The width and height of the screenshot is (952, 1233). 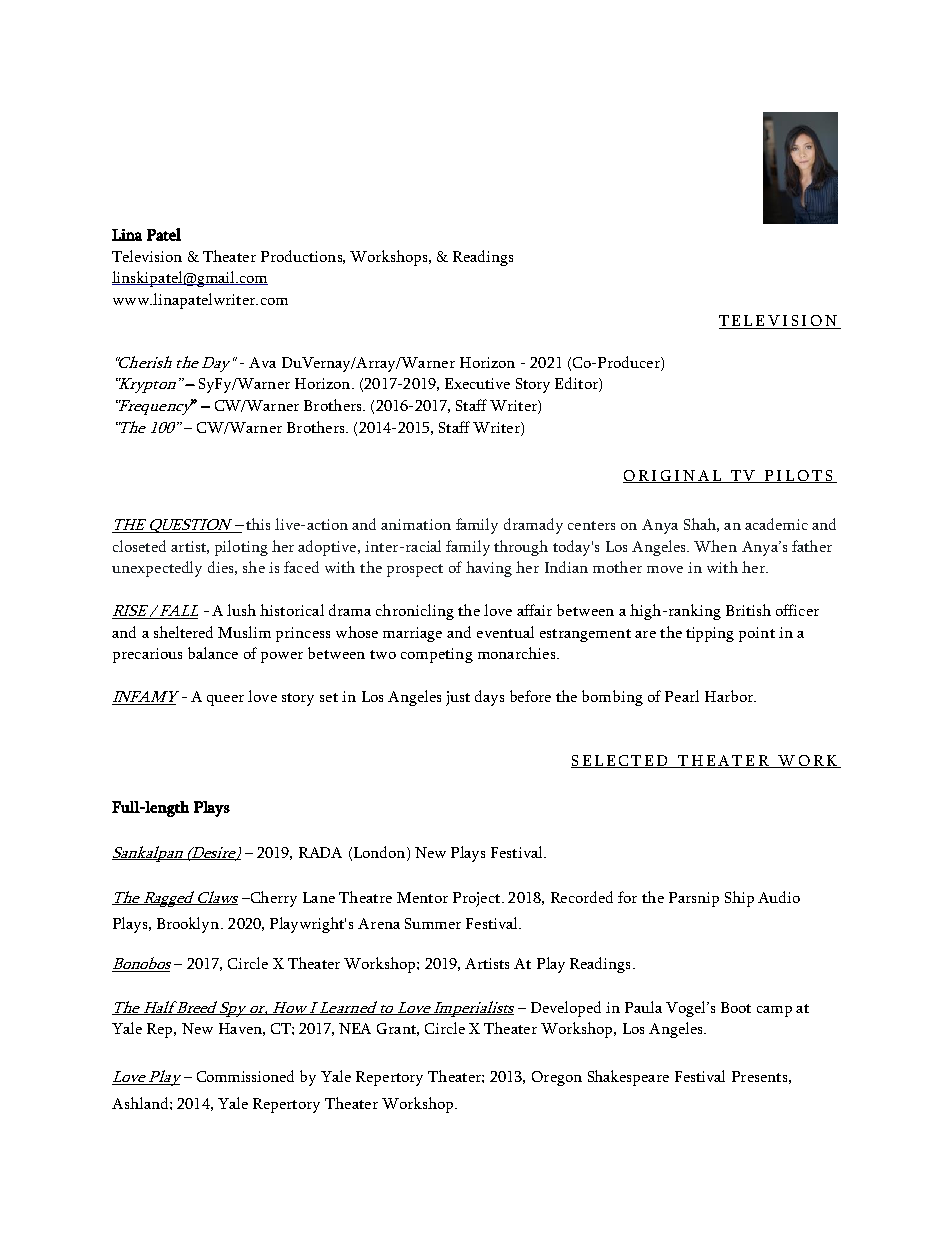 I want to click on Ship, so click(x=739, y=899).
